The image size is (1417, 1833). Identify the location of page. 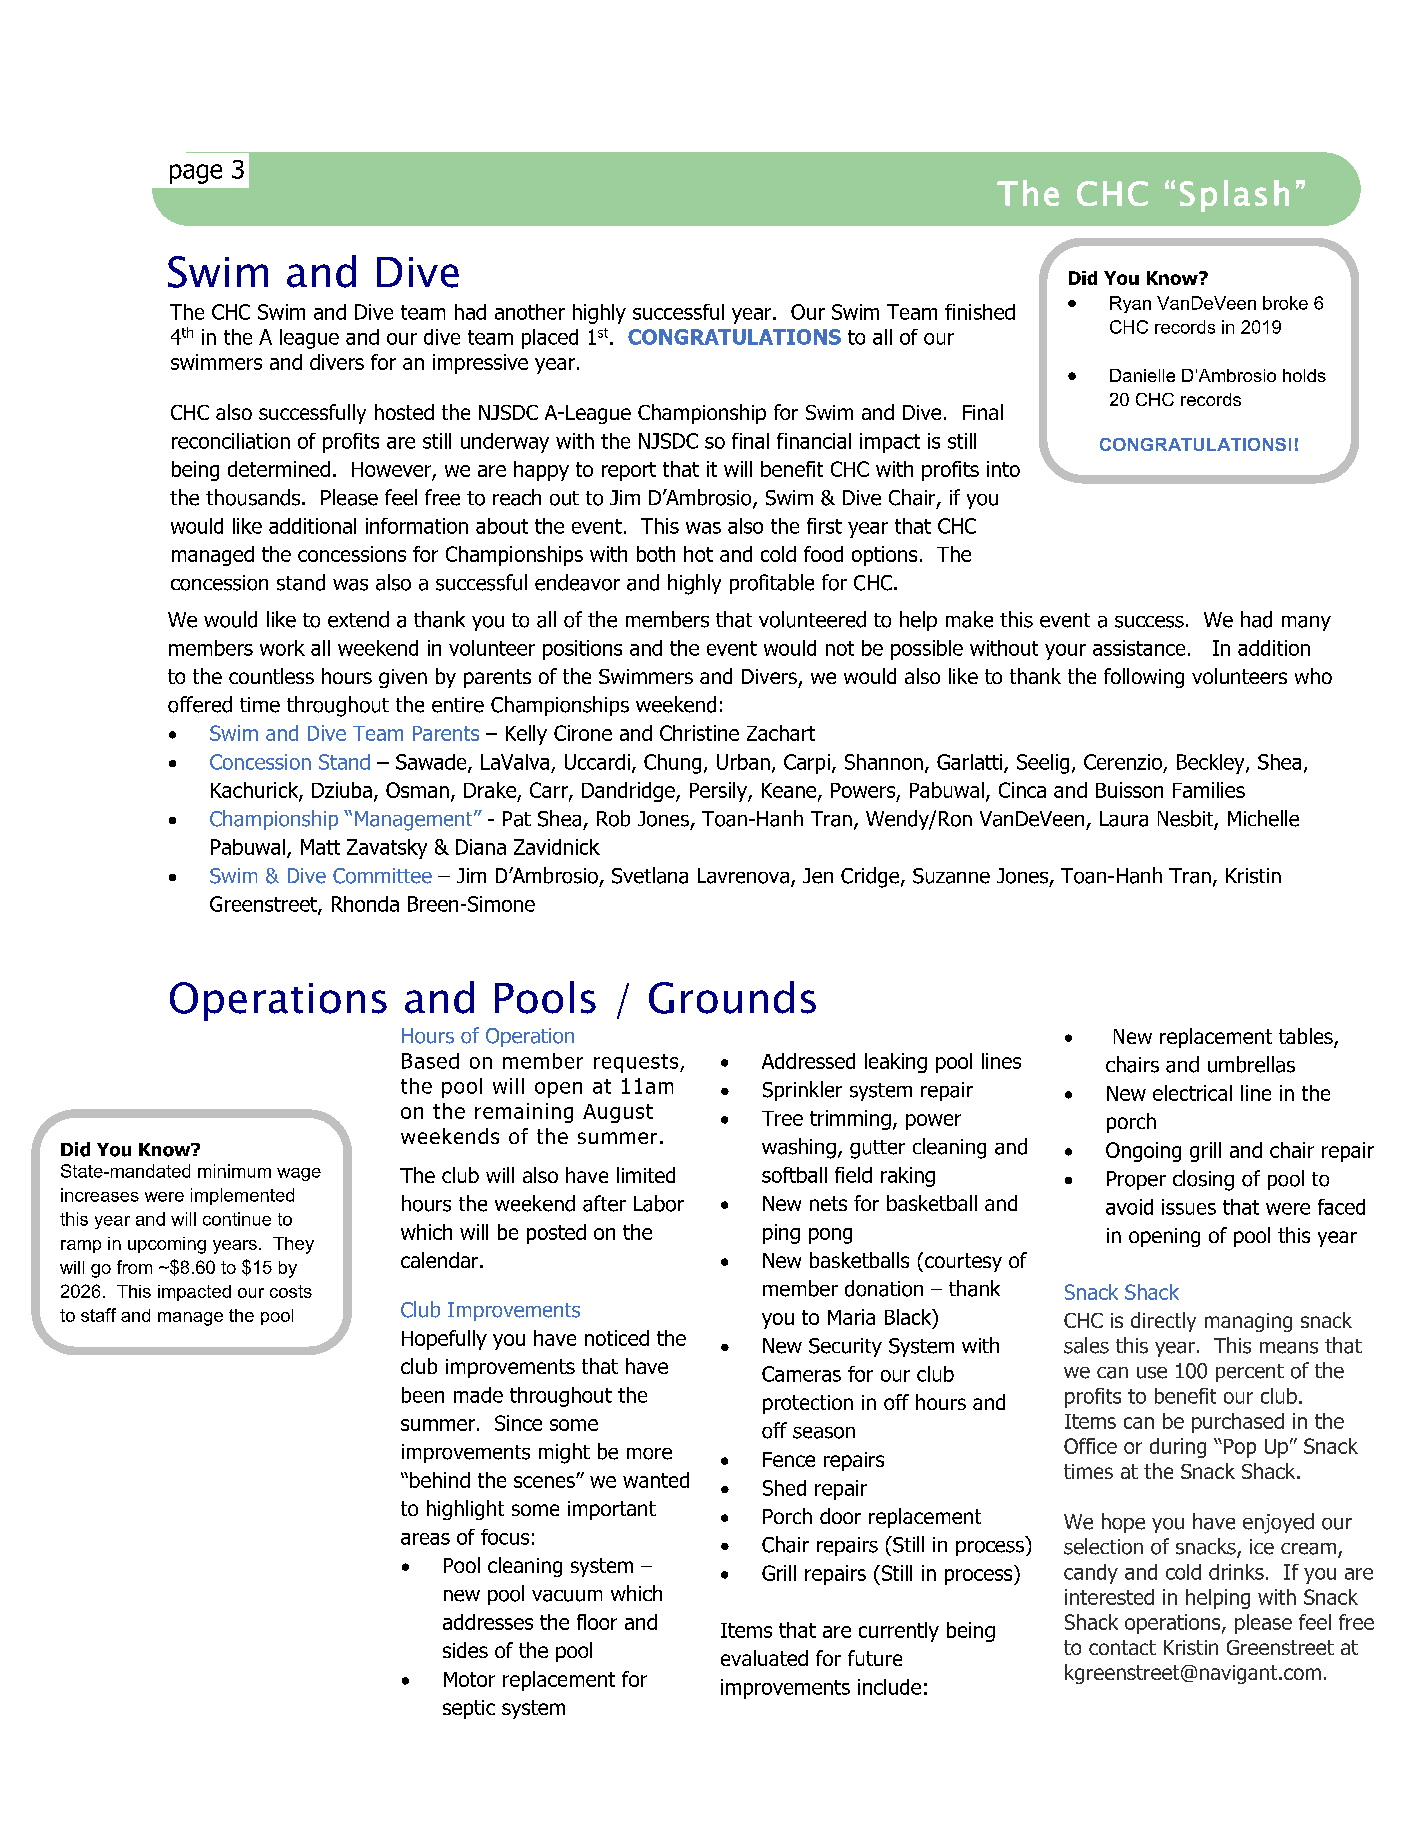
(196, 174).
